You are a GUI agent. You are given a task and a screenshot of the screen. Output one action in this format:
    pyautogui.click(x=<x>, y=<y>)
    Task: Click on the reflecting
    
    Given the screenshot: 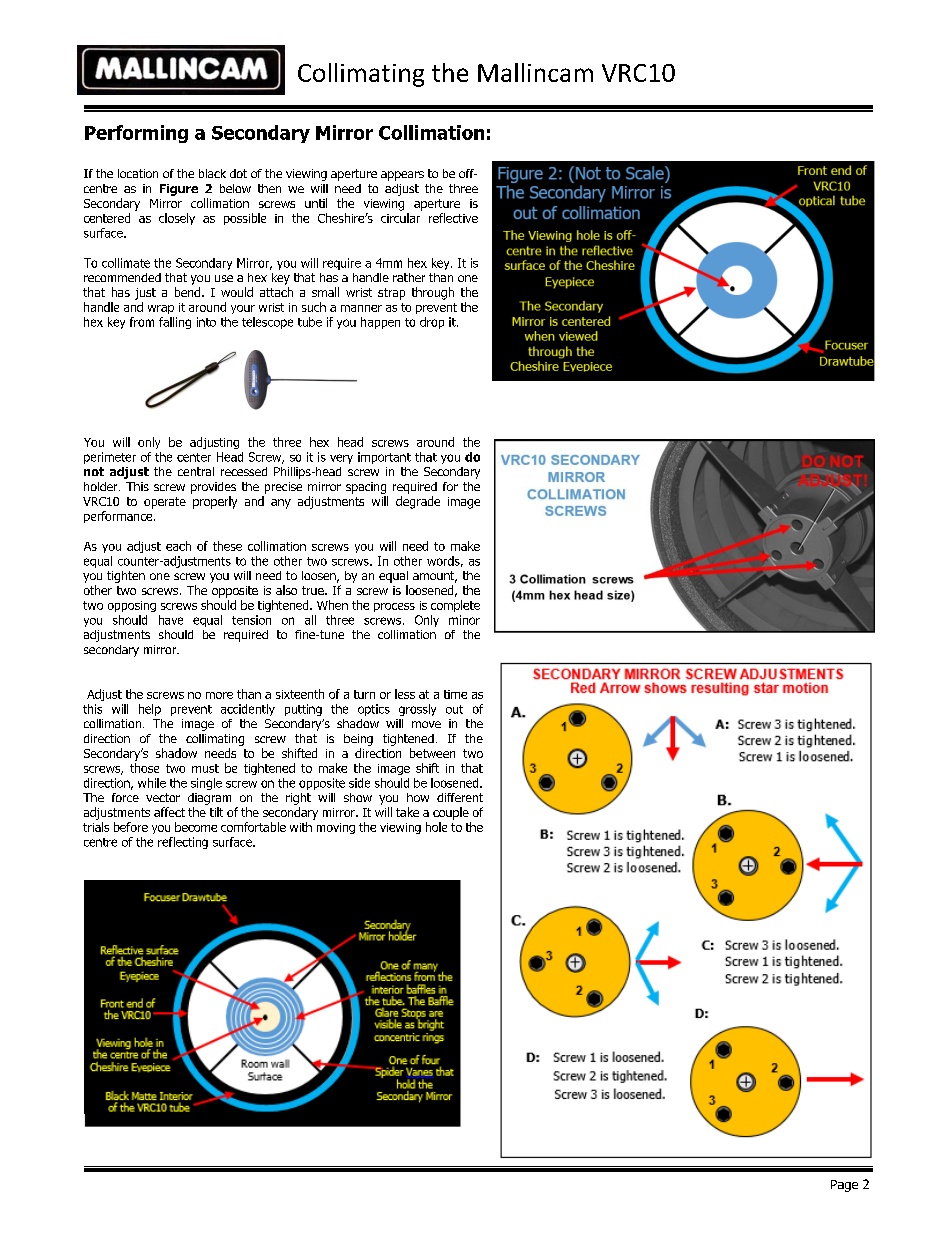 What is the action you would take?
    pyautogui.click(x=183, y=843)
